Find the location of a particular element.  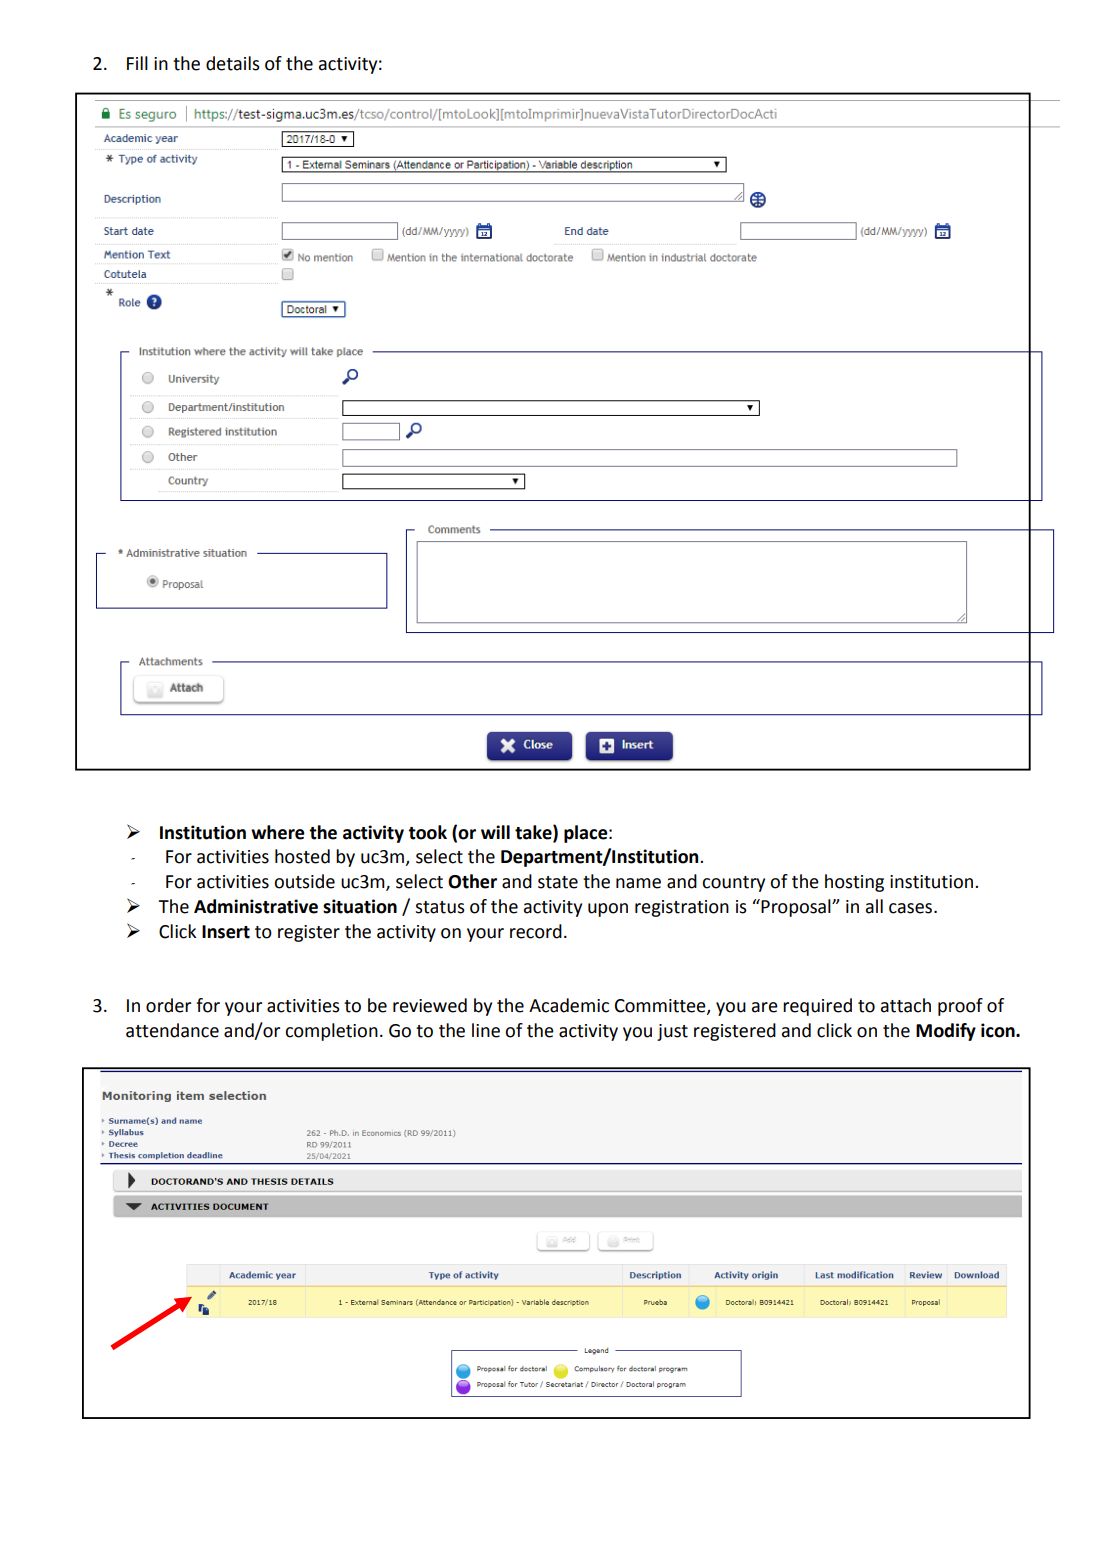

details is located at coordinates (233, 63).
